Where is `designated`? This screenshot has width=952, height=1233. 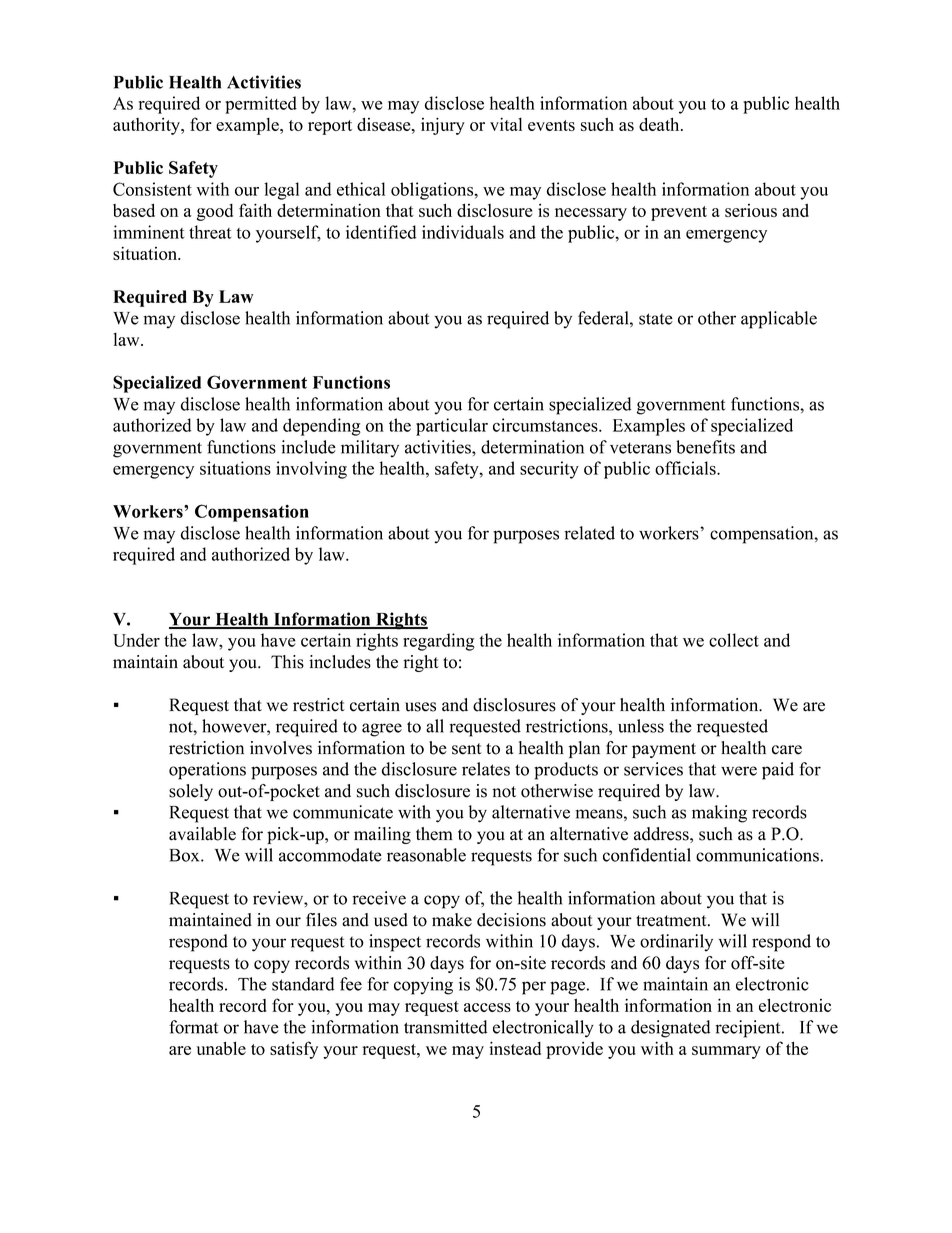 designated is located at coordinates (670, 1029).
